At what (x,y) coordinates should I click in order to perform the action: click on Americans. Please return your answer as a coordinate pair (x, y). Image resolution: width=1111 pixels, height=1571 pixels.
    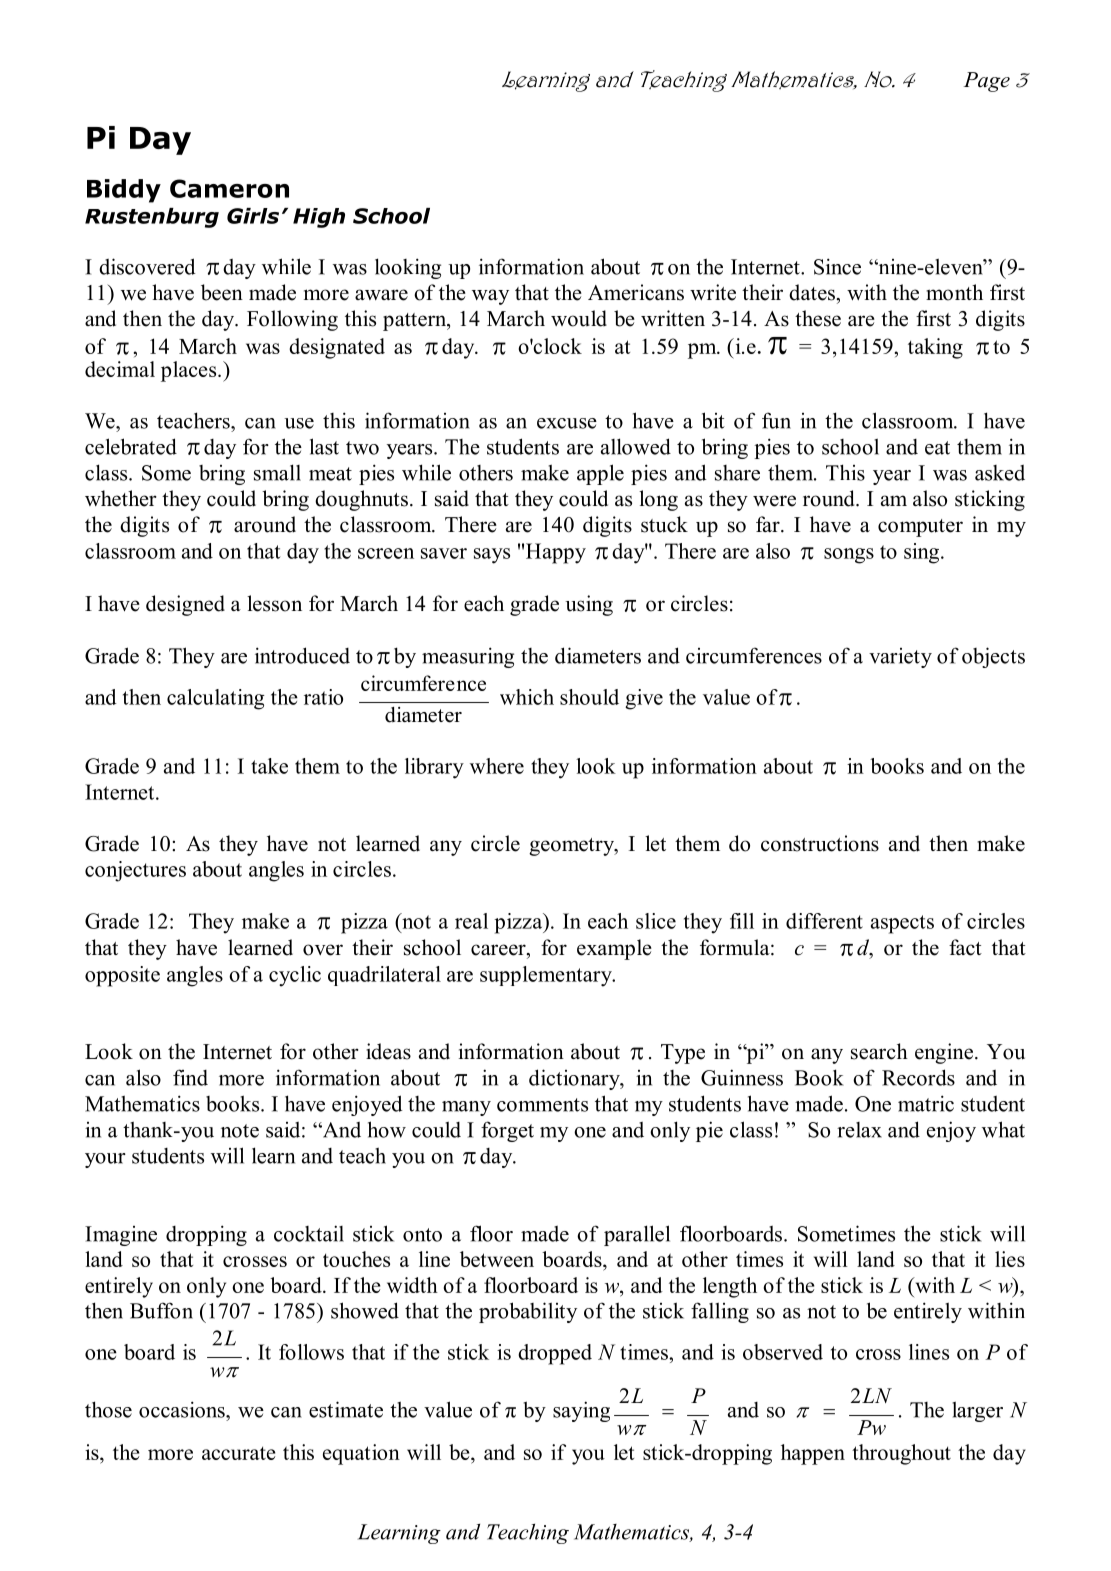
    Looking at the image, I should click on (636, 292).
